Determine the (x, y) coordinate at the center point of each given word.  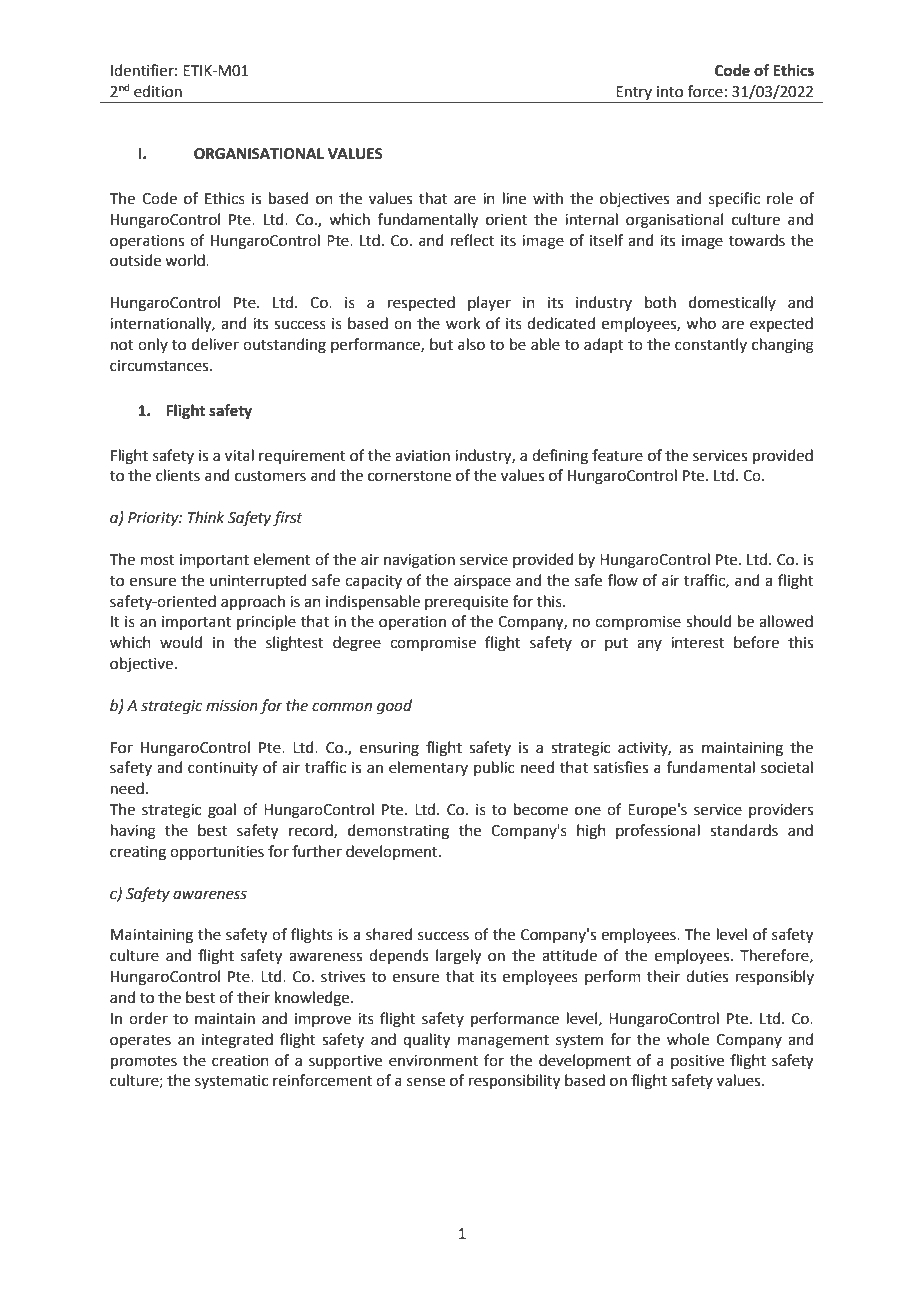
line (514, 198)
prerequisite (466, 603)
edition (158, 91)
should (709, 621)
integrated (237, 1041)
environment (433, 1061)
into (670, 92)
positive (697, 1062)
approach (253, 602)
